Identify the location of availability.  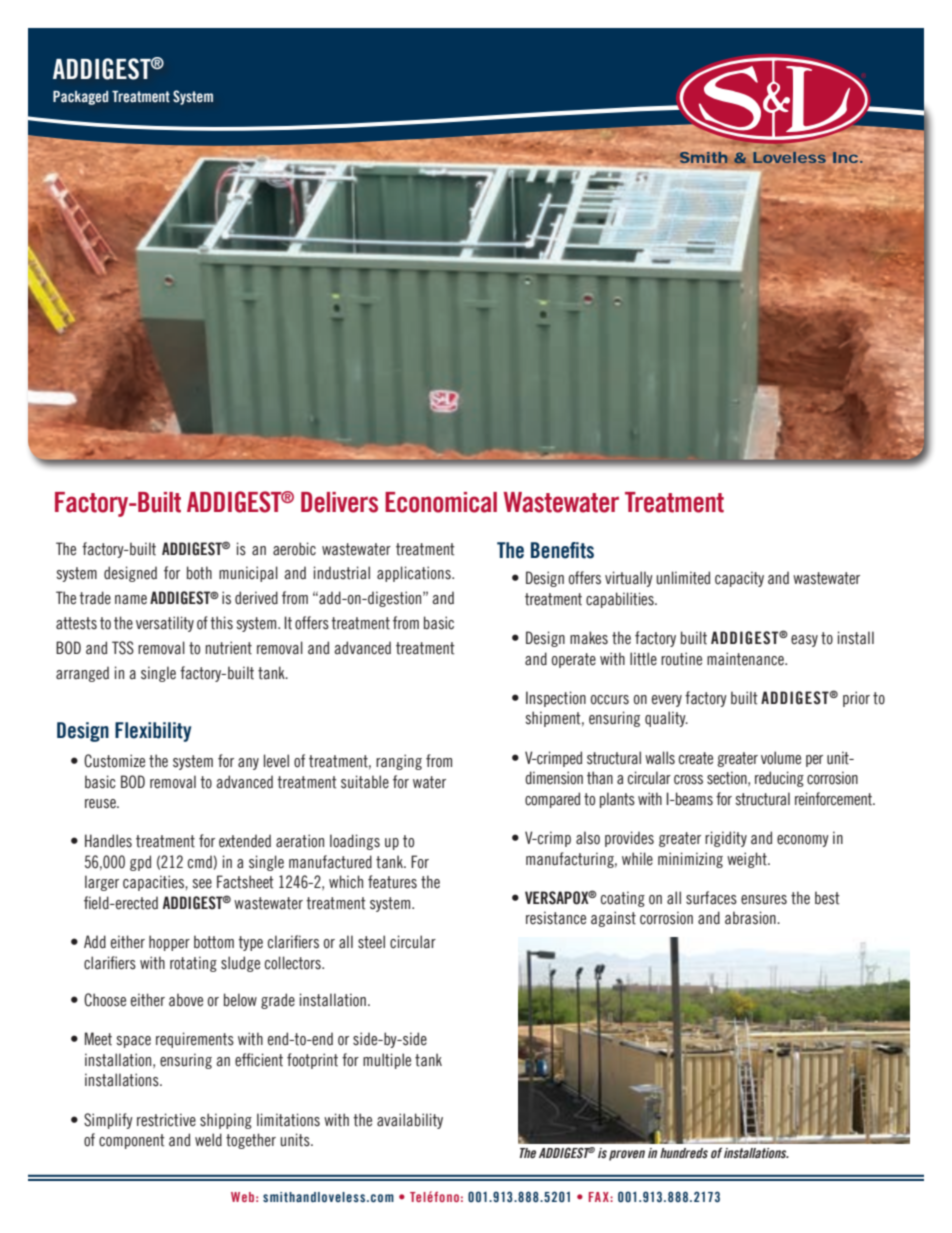
(410, 1121).
